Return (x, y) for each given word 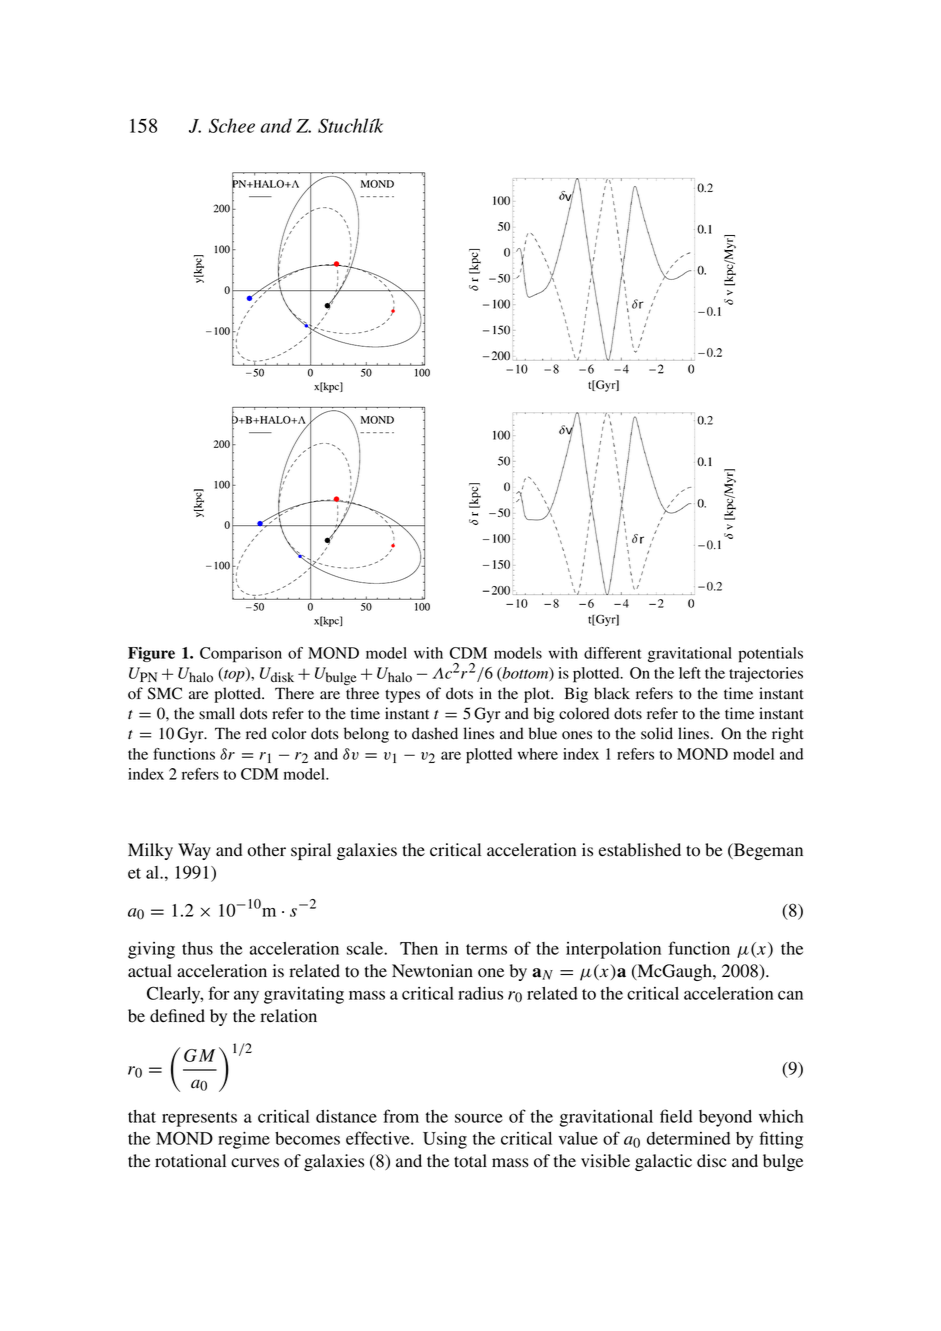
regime (244, 1140)
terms (486, 949)
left (690, 673)
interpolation (613, 950)
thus (197, 948)
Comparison (241, 655)
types (402, 696)
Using (445, 1140)
